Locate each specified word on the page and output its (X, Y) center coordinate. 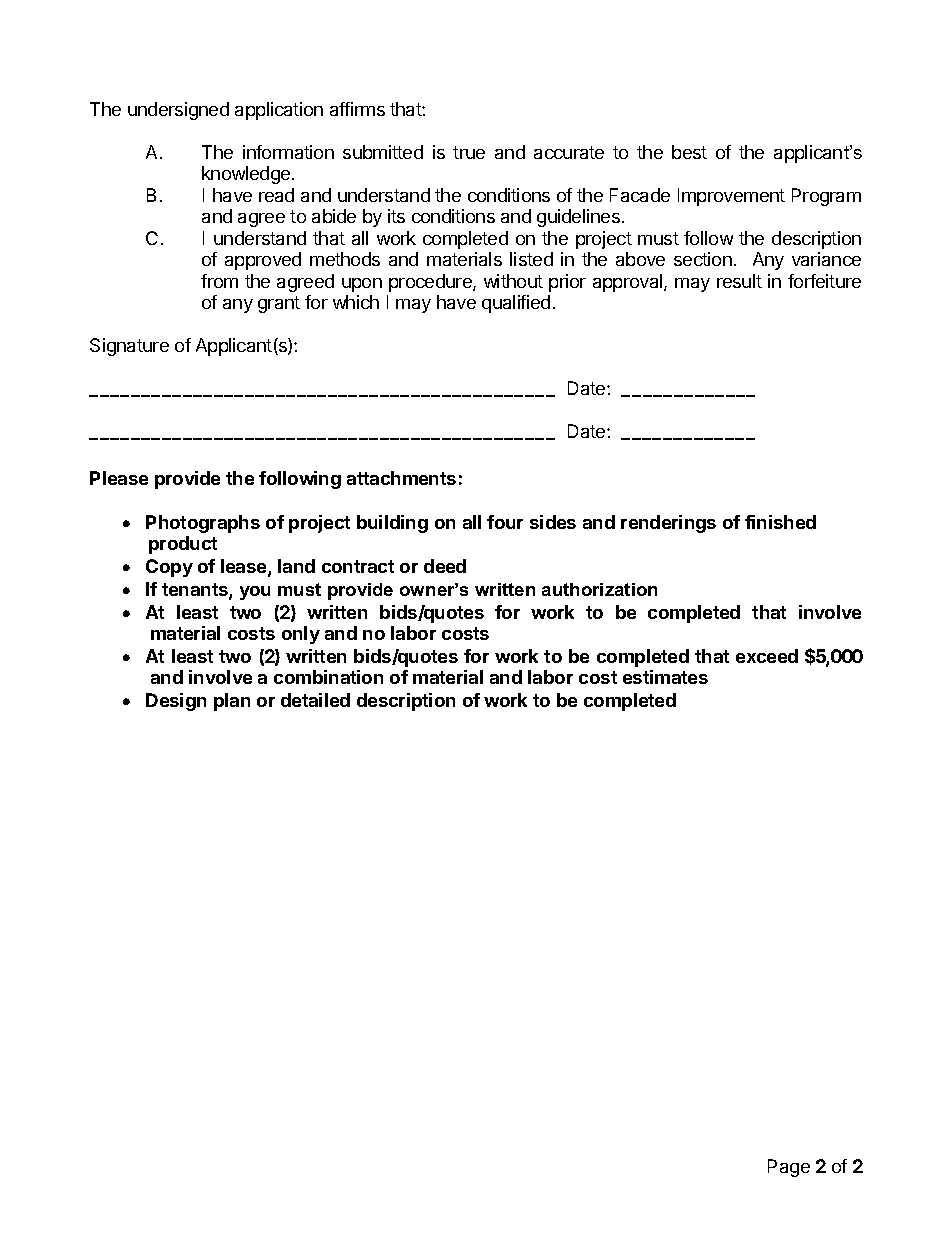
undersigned (178, 111)
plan (232, 702)
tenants (196, 591)
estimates (665, 677)
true (469, 152)
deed (445, 566)
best (689, 152)
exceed (767, 656)
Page (789, 1168)
